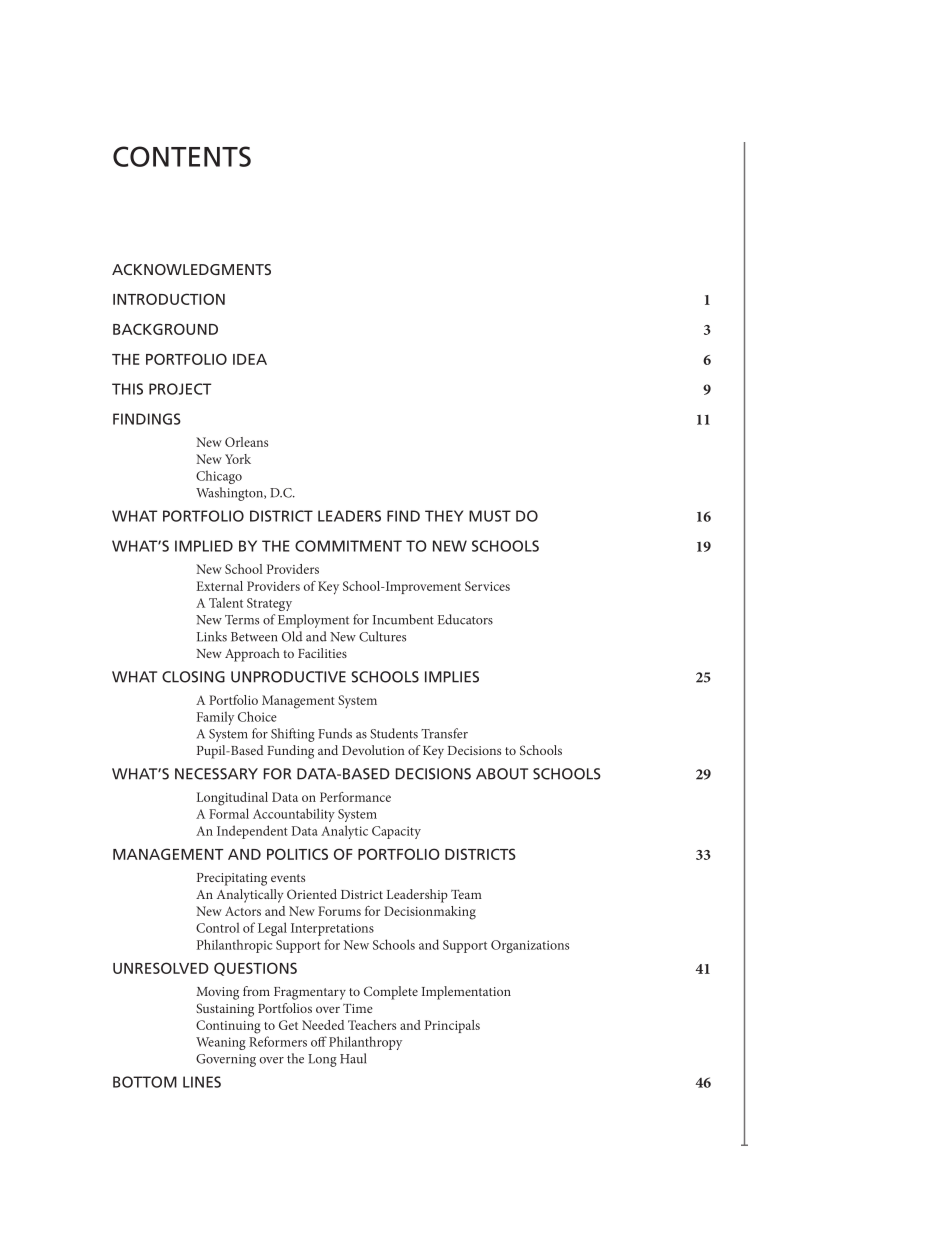  What do you see at coordinates (145, 1082) in the screenshot?
I see `BOTTOM` at bounding box center [145, 1082].
